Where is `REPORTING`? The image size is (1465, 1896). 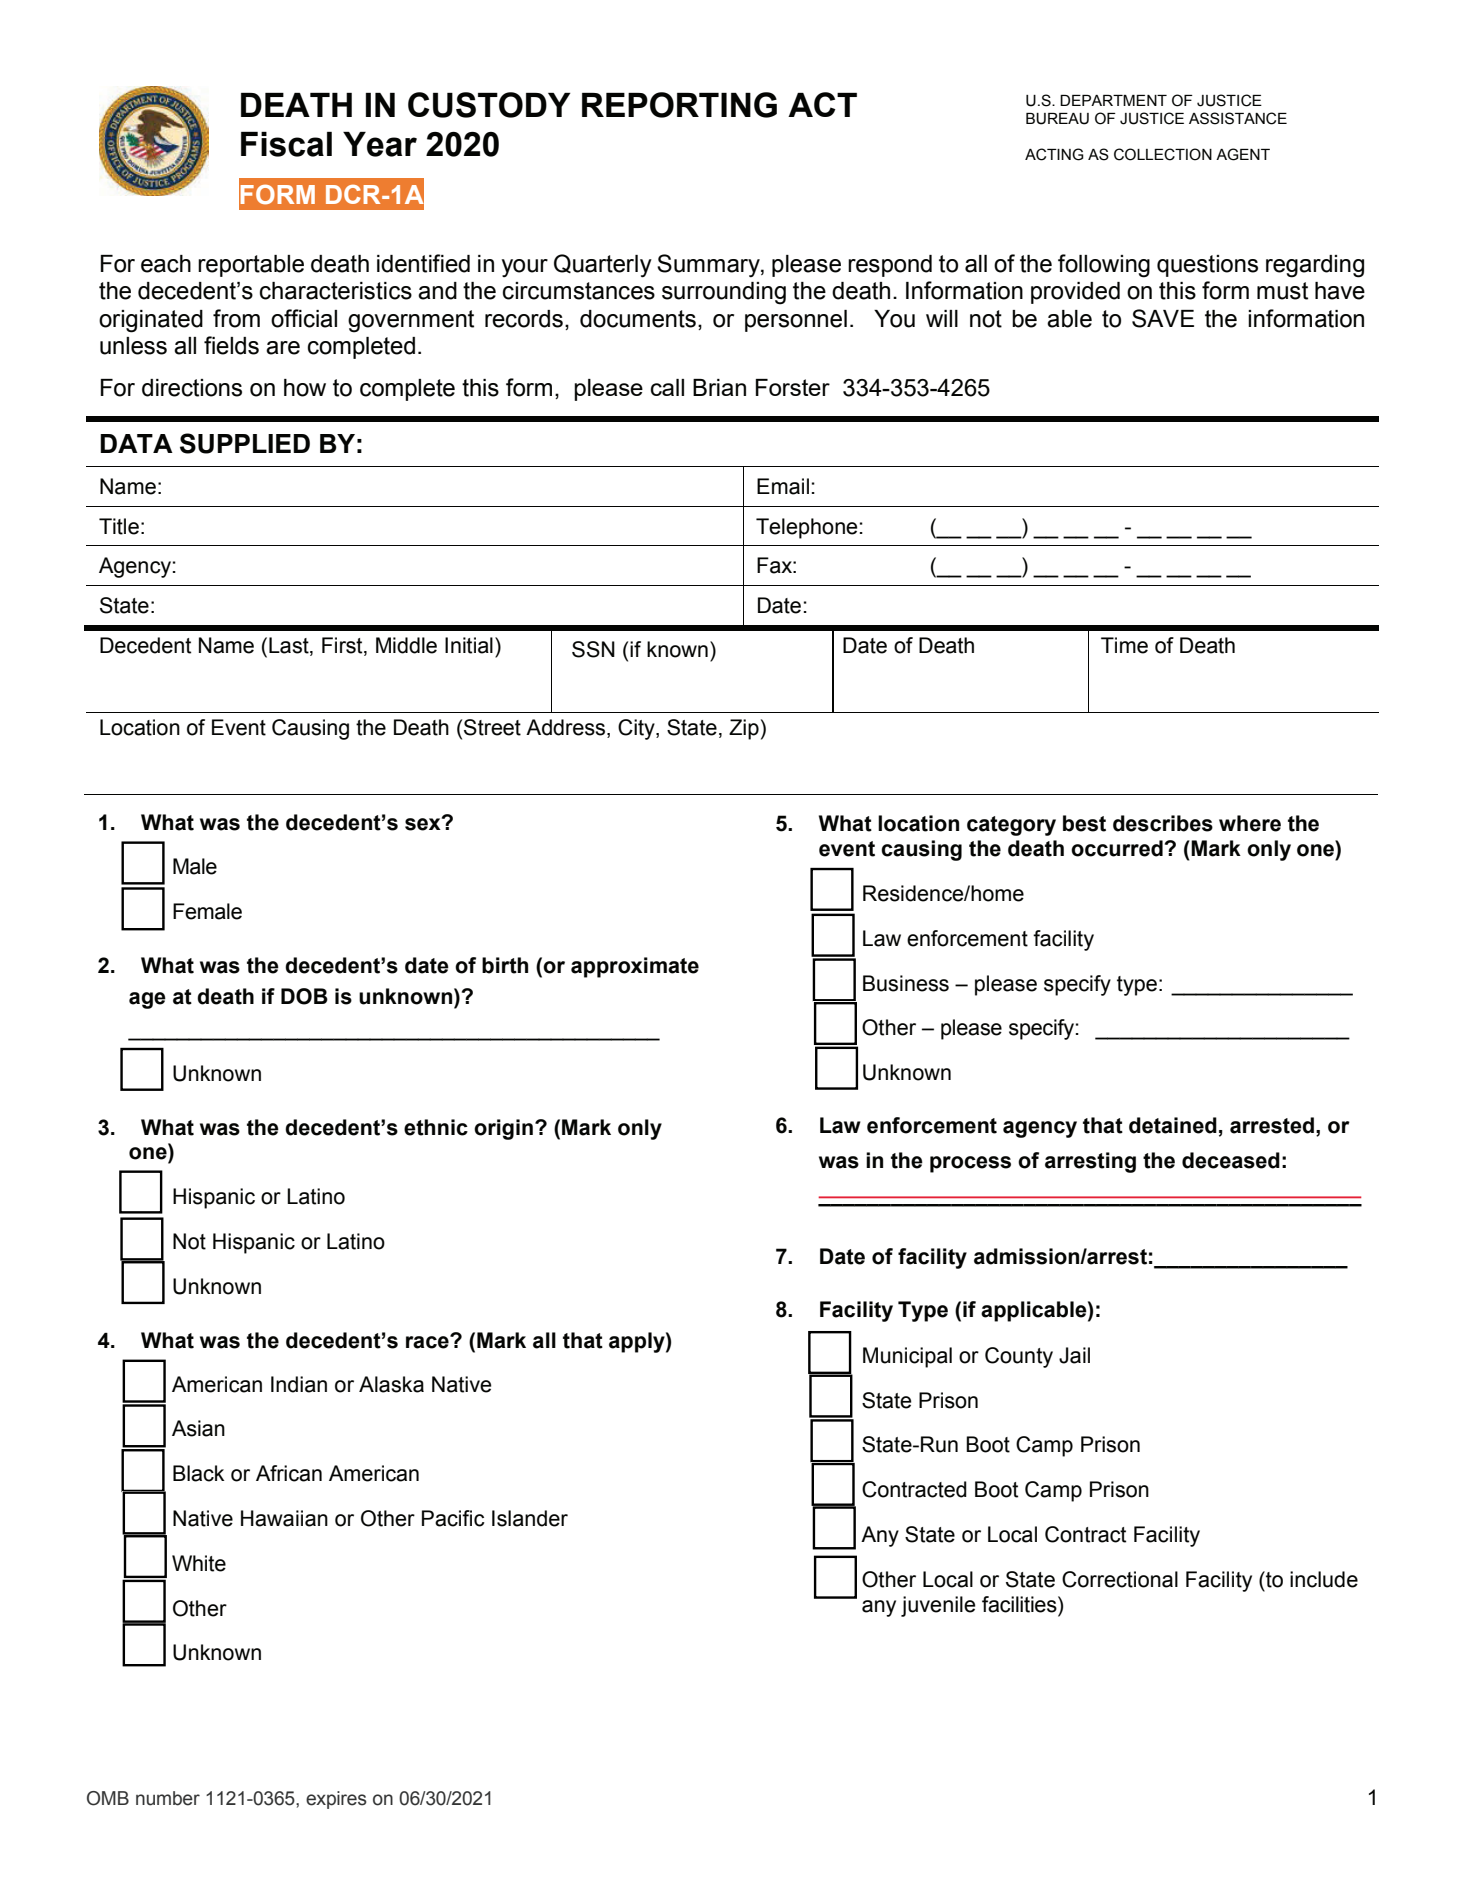 REPORTING is located at coordinates (679, 105).
